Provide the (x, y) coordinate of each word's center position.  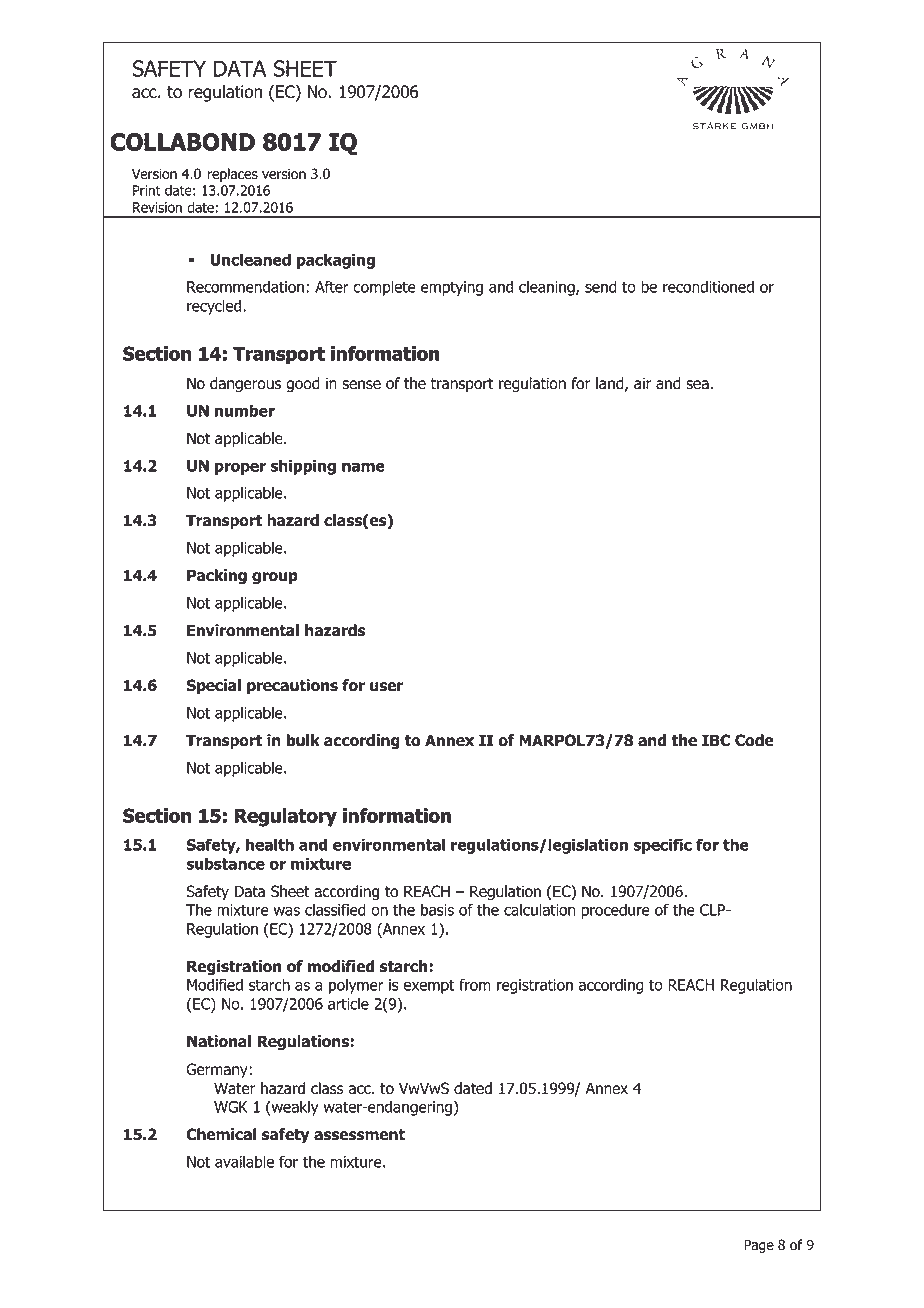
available (244, 1161)
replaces (233, 175)
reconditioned (708, 286)
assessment (359, 1135)
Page (759, 1246)
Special (213, 686)
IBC (716, 740)
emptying (452, 288)
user (386, 687)
